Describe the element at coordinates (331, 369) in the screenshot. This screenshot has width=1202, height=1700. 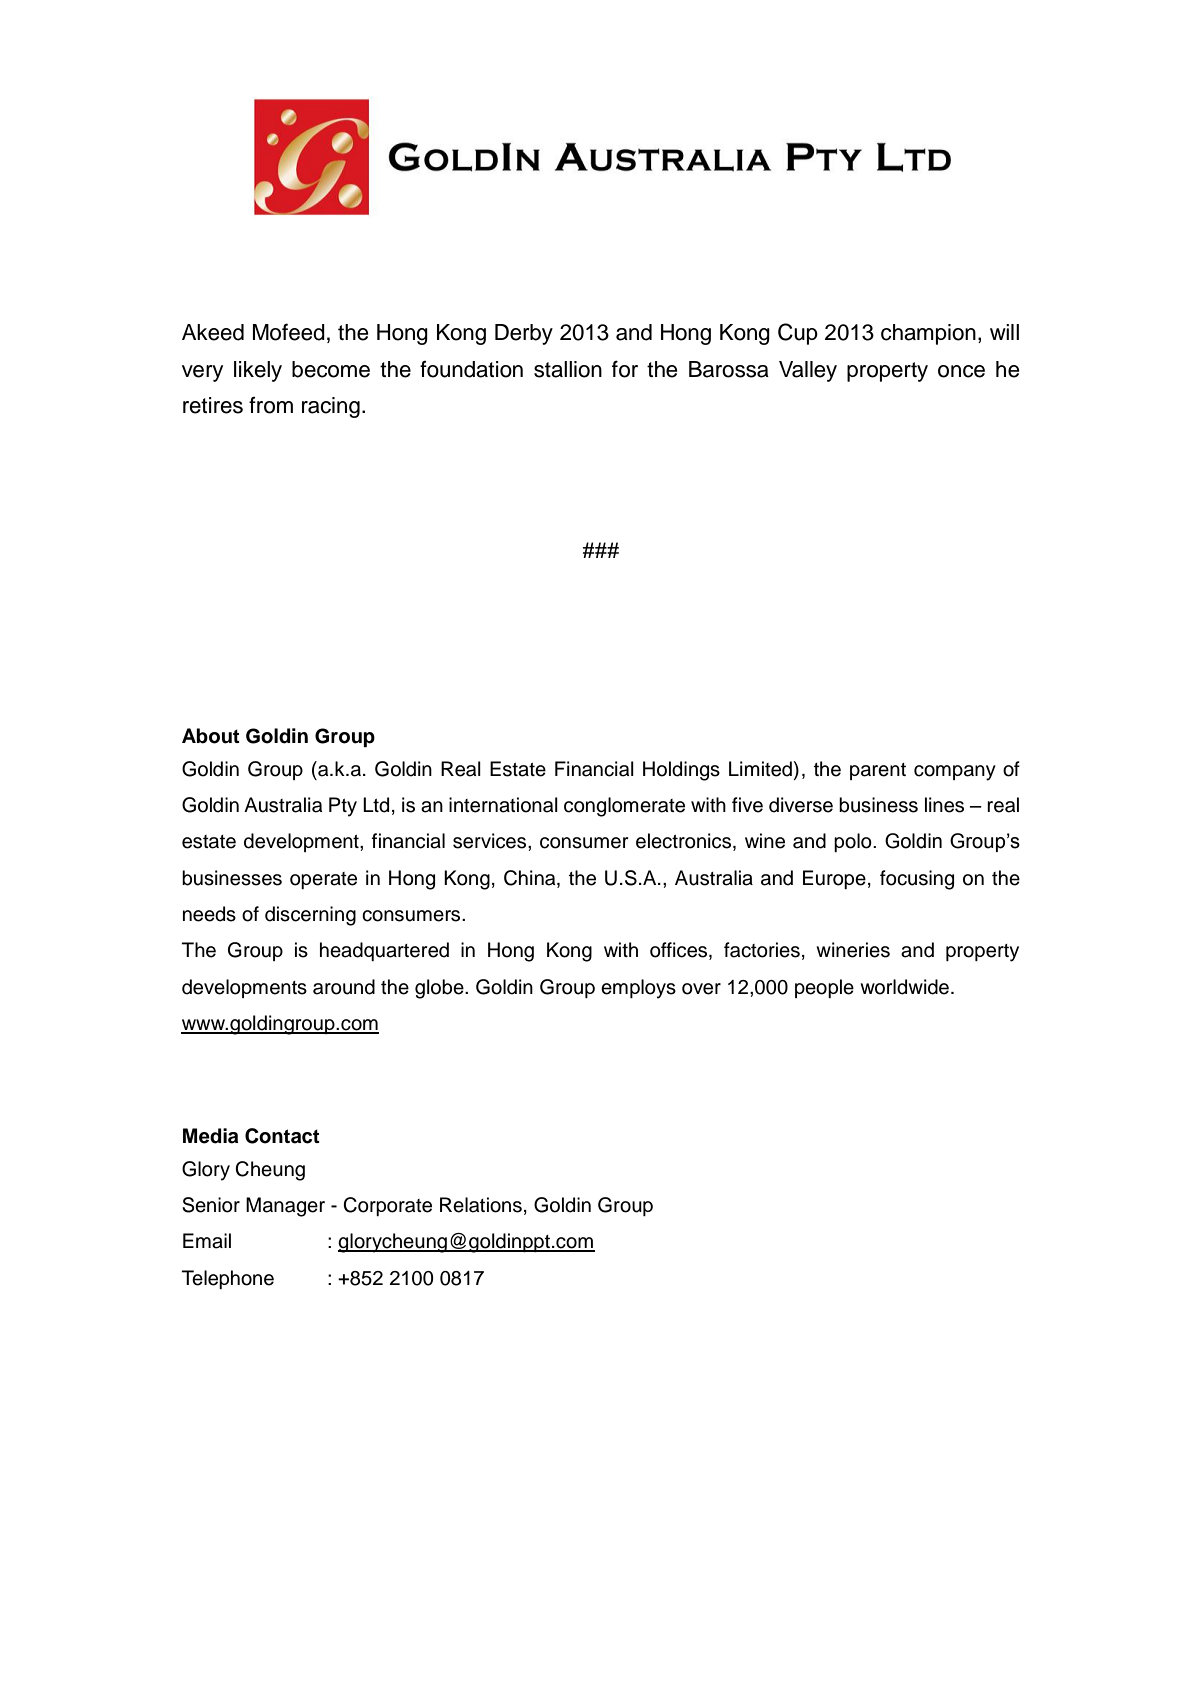
I see `become` at that location.
